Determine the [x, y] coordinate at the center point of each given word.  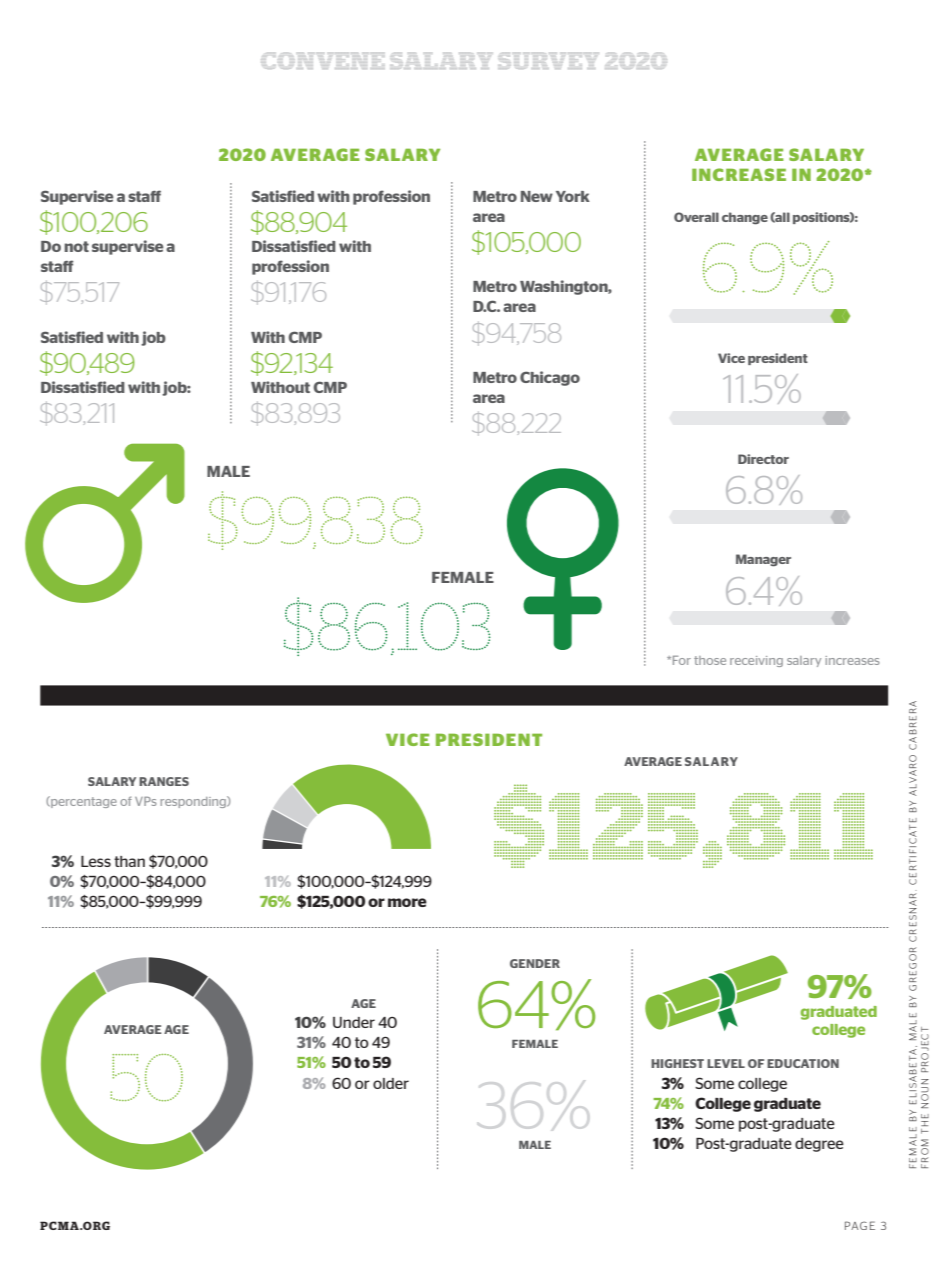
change [745, 218]
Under [354, 1022]
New [537, 196]
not [76, 246]
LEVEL [726, 1063]
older [391, 1083]
